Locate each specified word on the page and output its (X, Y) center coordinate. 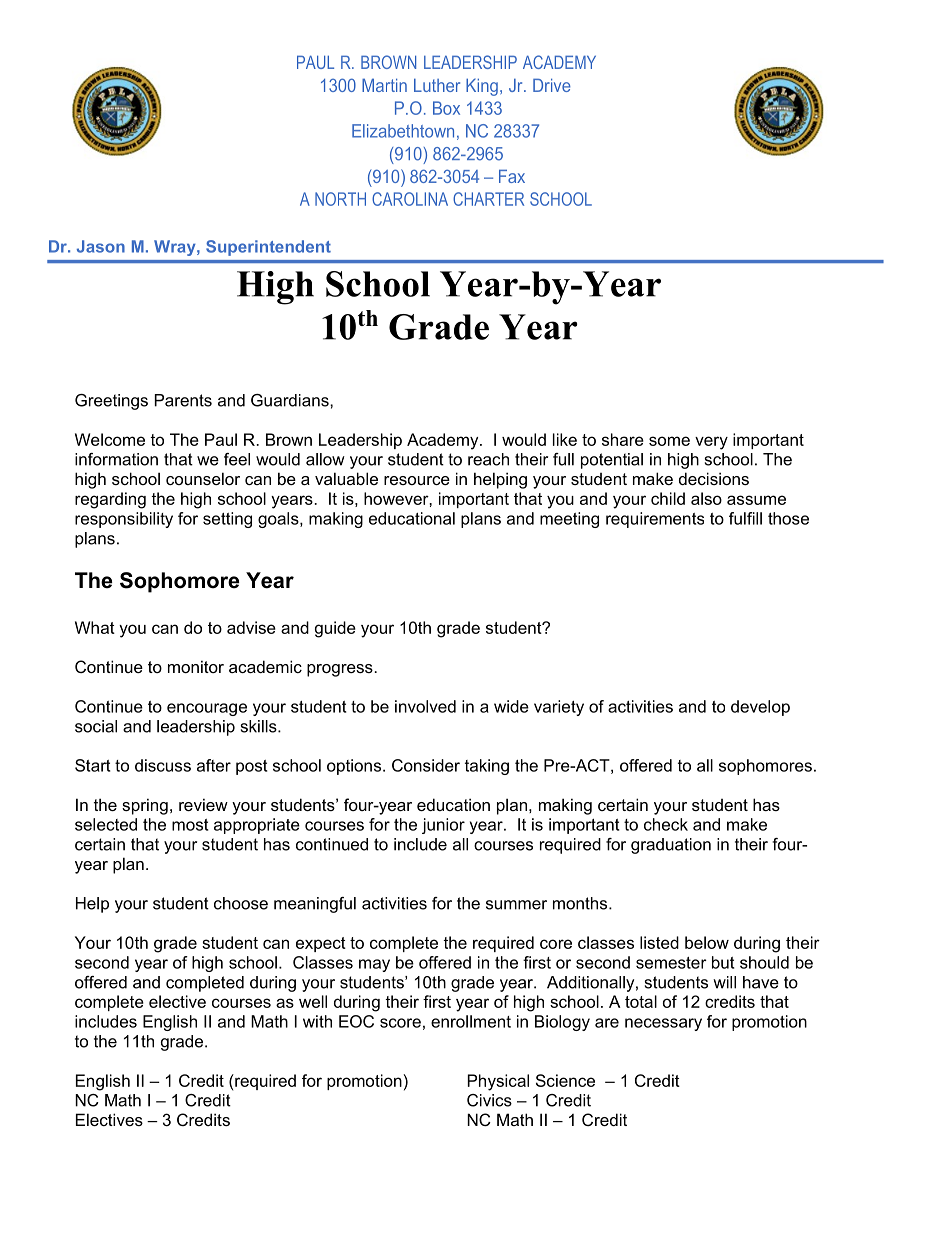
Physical (498, 1082)
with (317, 1021)
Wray (176, 248)
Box (446, 108)
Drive (552, 85)
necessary (663, 1024)
